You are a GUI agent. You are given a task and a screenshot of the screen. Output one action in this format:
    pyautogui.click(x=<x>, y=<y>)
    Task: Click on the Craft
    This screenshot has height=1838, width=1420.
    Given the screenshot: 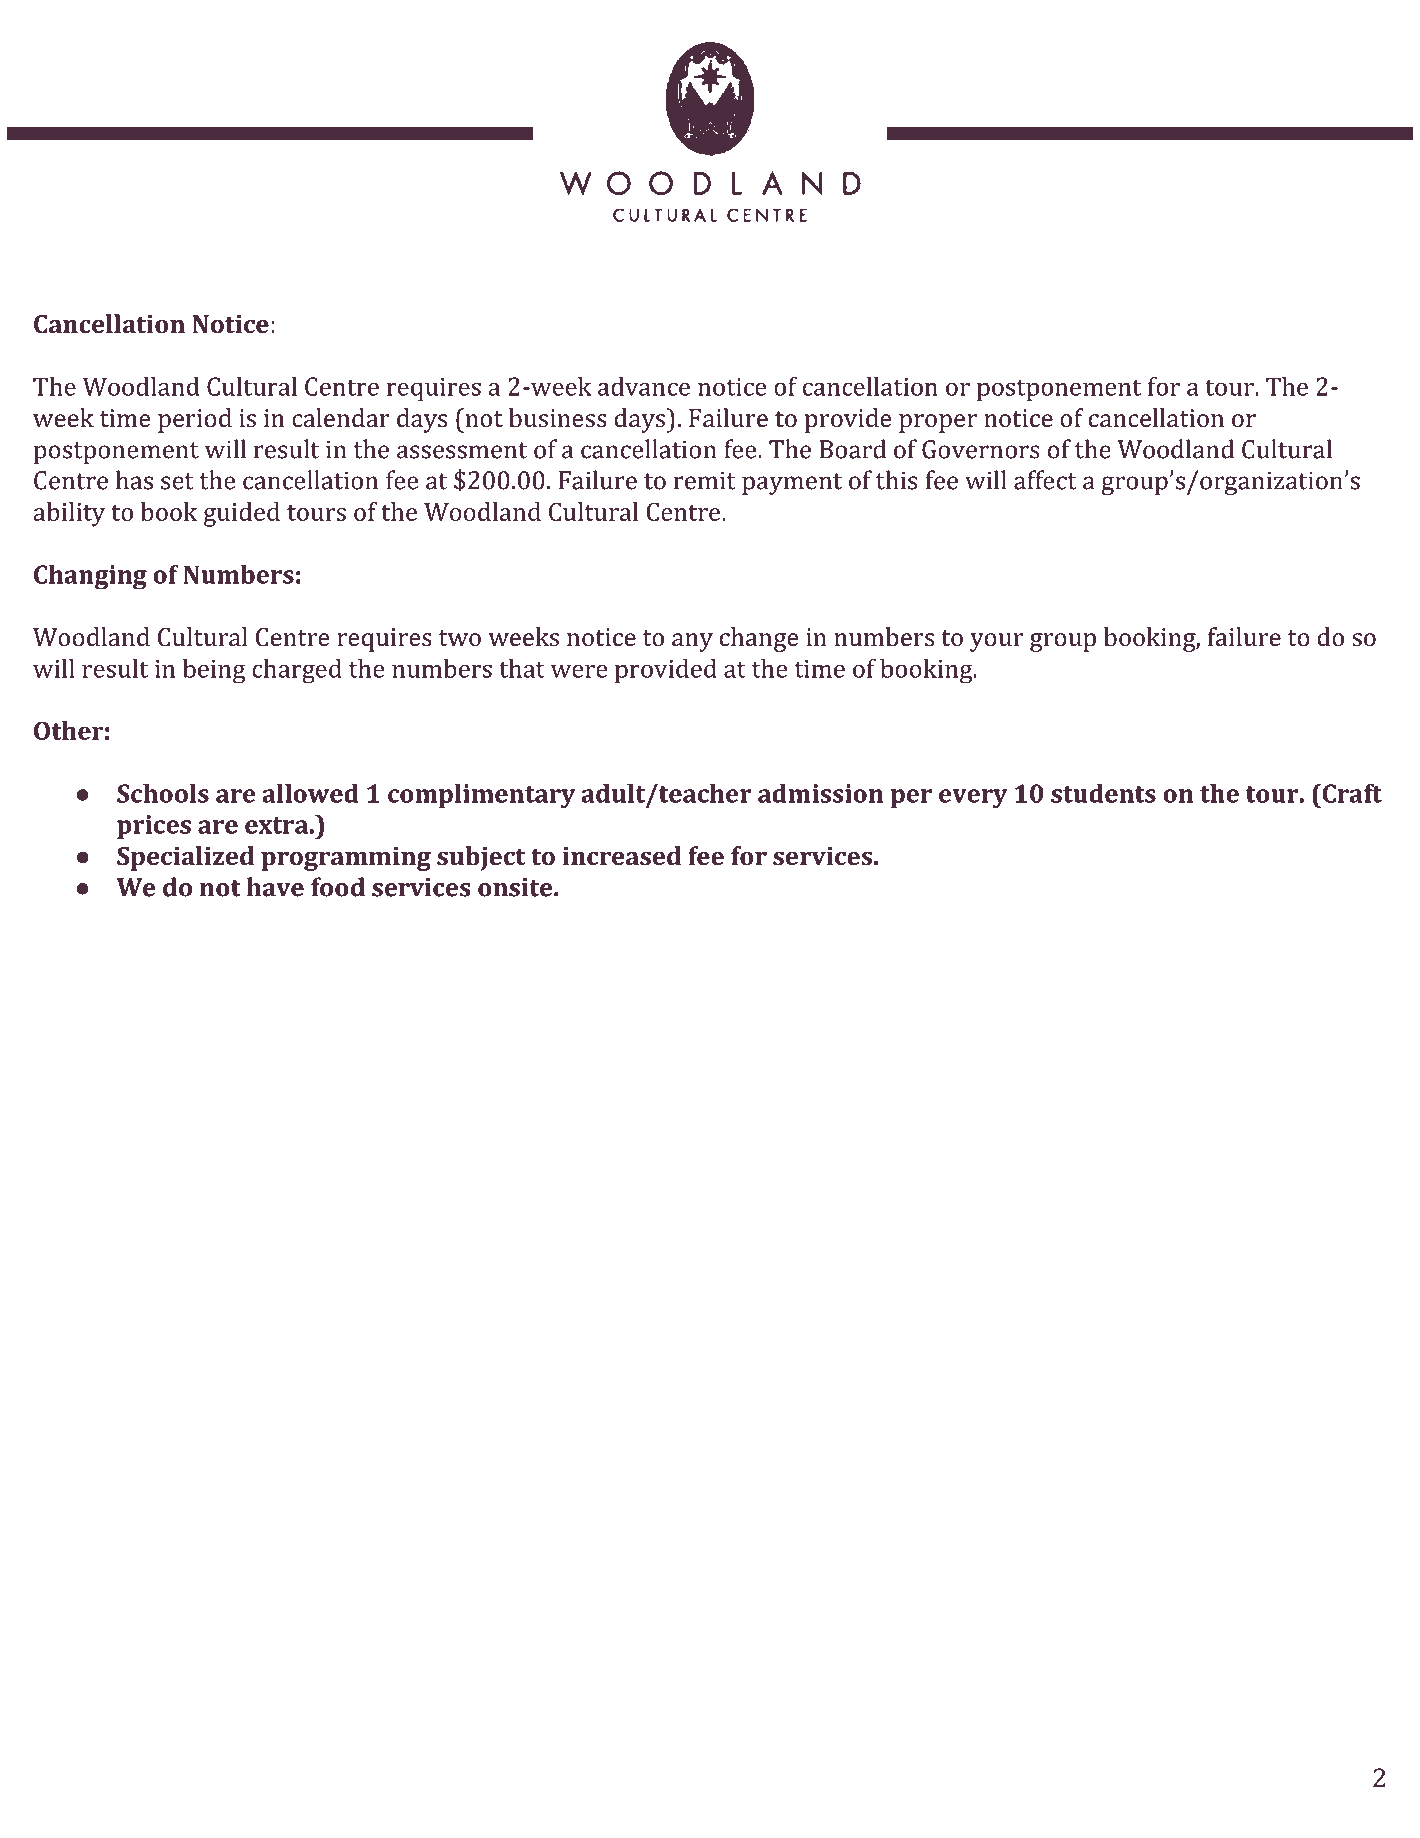 What is the action you would take?
    pyautogui.click(x=1351, y=793)
